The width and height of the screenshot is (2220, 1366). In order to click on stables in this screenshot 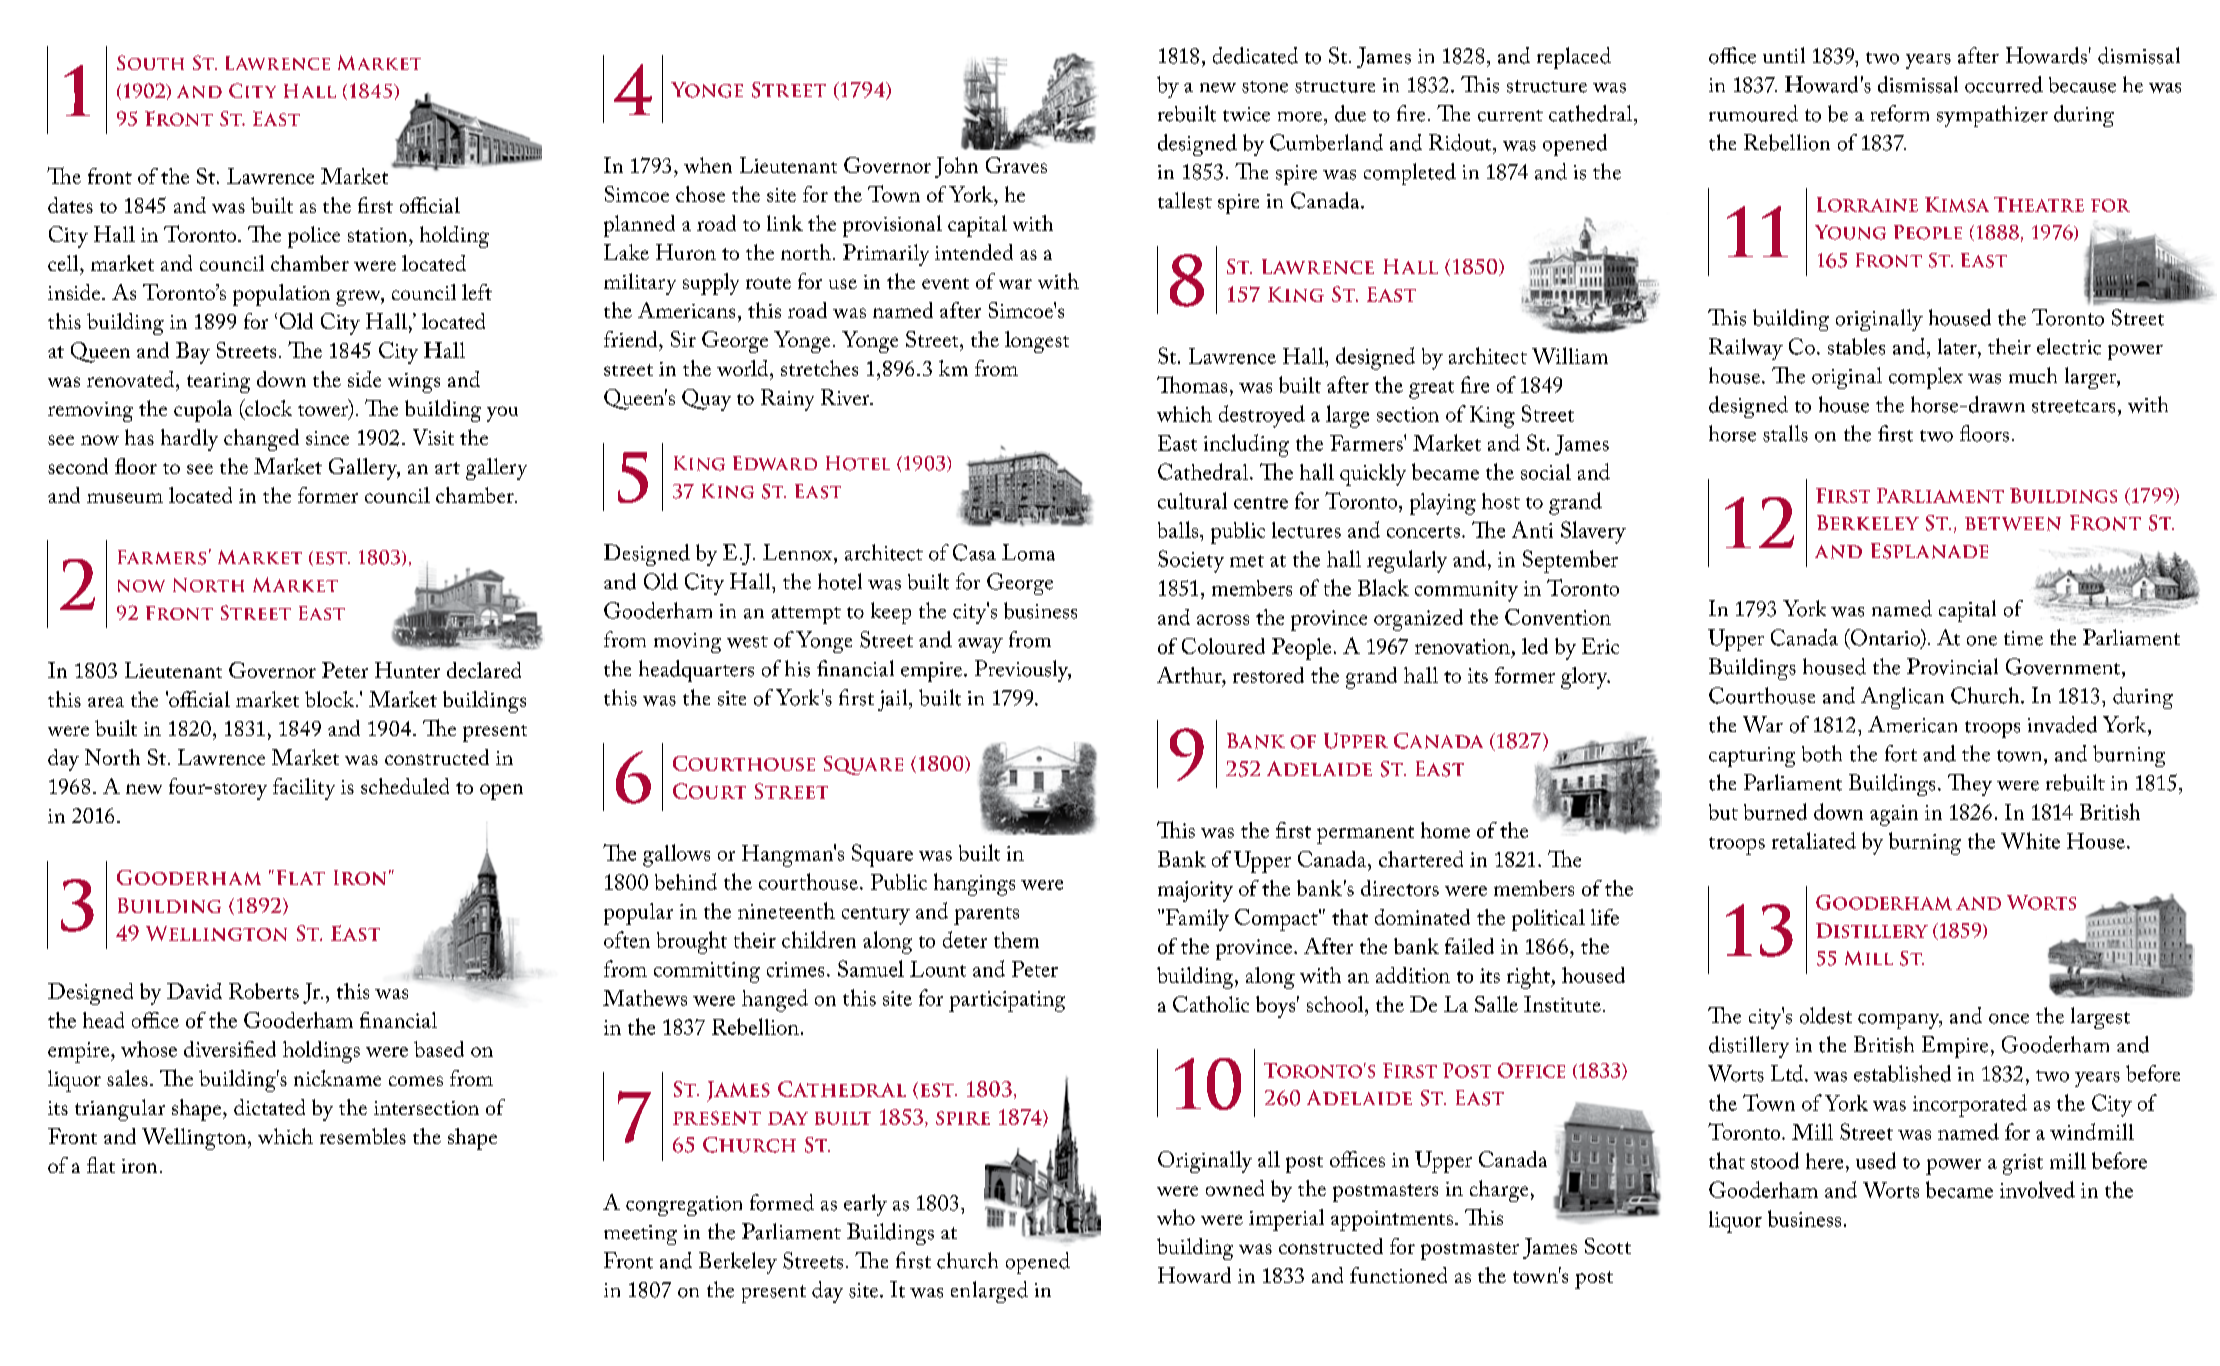, I will do `click(1856, 346)`.
